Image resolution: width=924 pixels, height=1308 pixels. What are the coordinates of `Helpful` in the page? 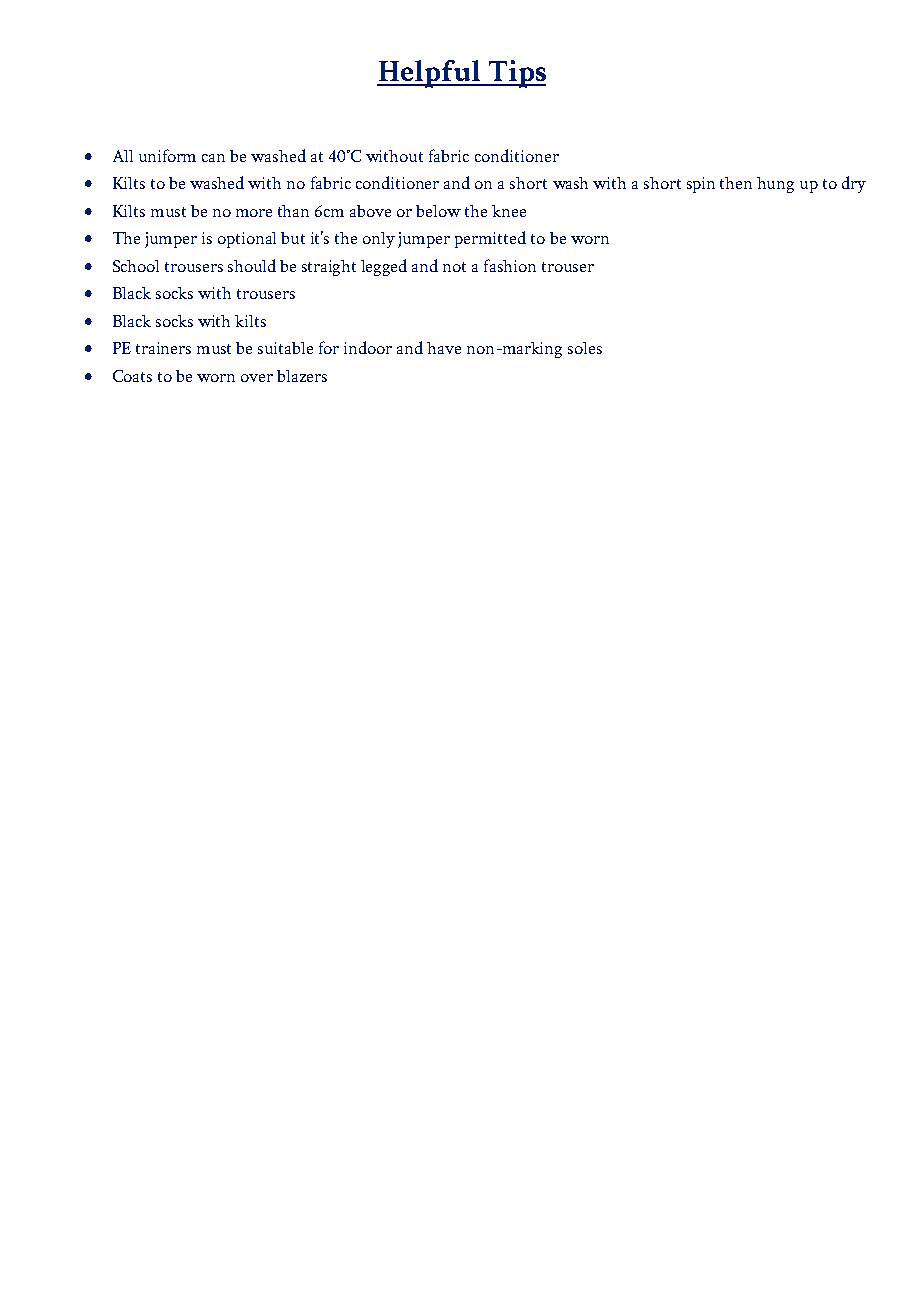 It's located at (430, 74).
